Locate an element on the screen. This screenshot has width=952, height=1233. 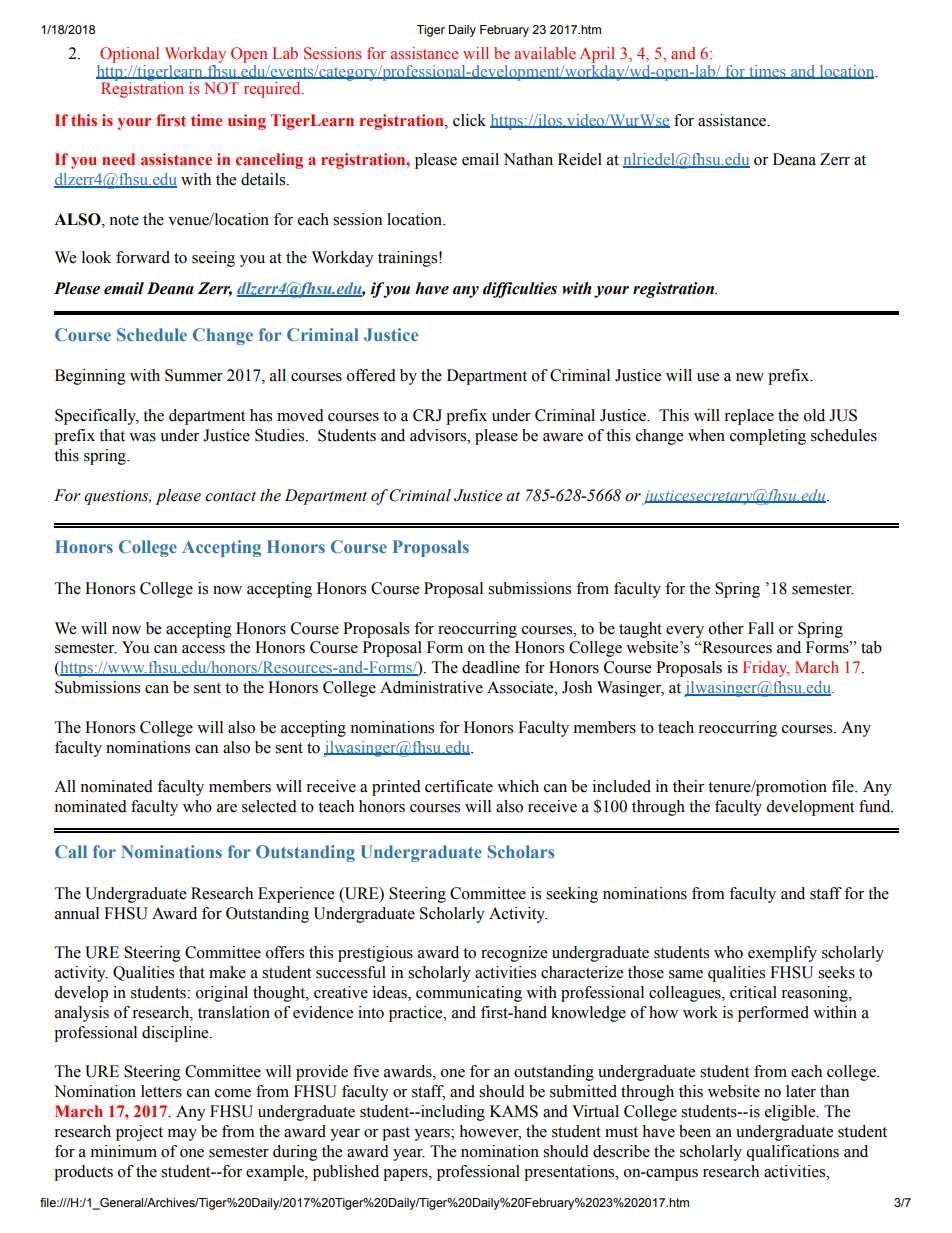
offered is located at coordinates (371, 375).
